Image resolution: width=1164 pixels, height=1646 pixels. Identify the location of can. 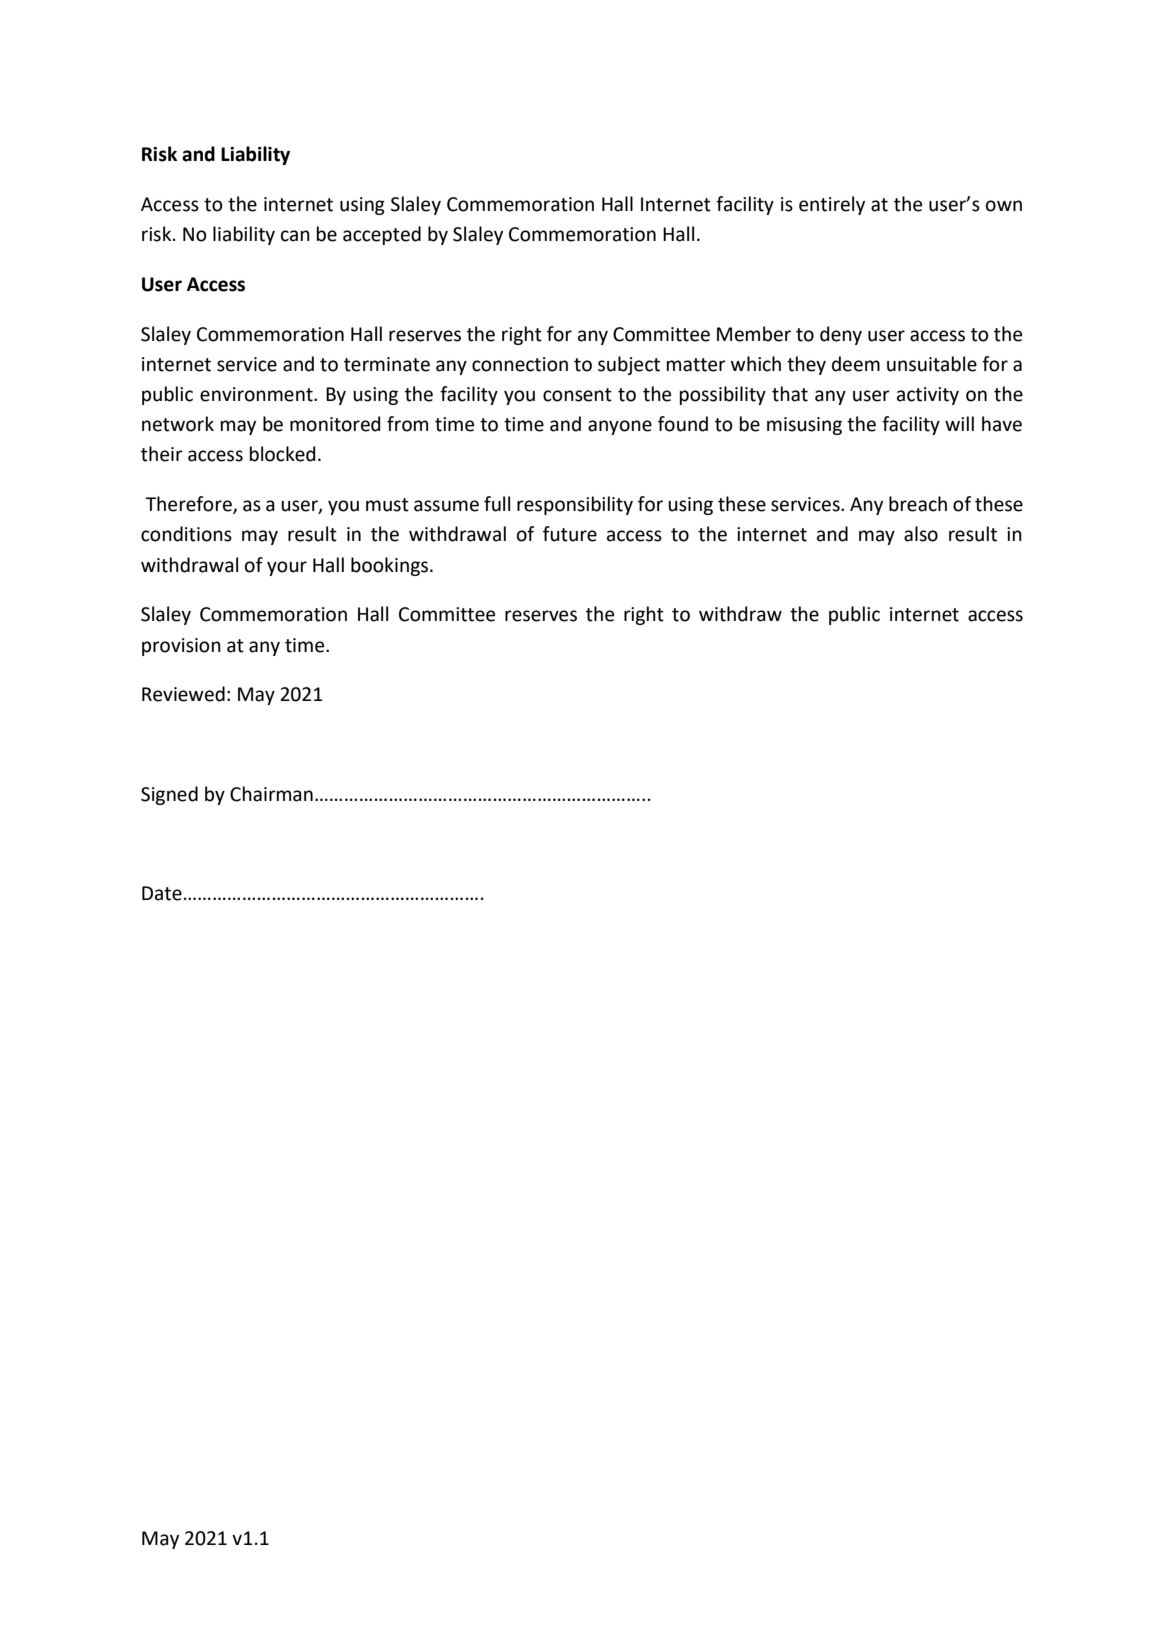
(295, 236).
